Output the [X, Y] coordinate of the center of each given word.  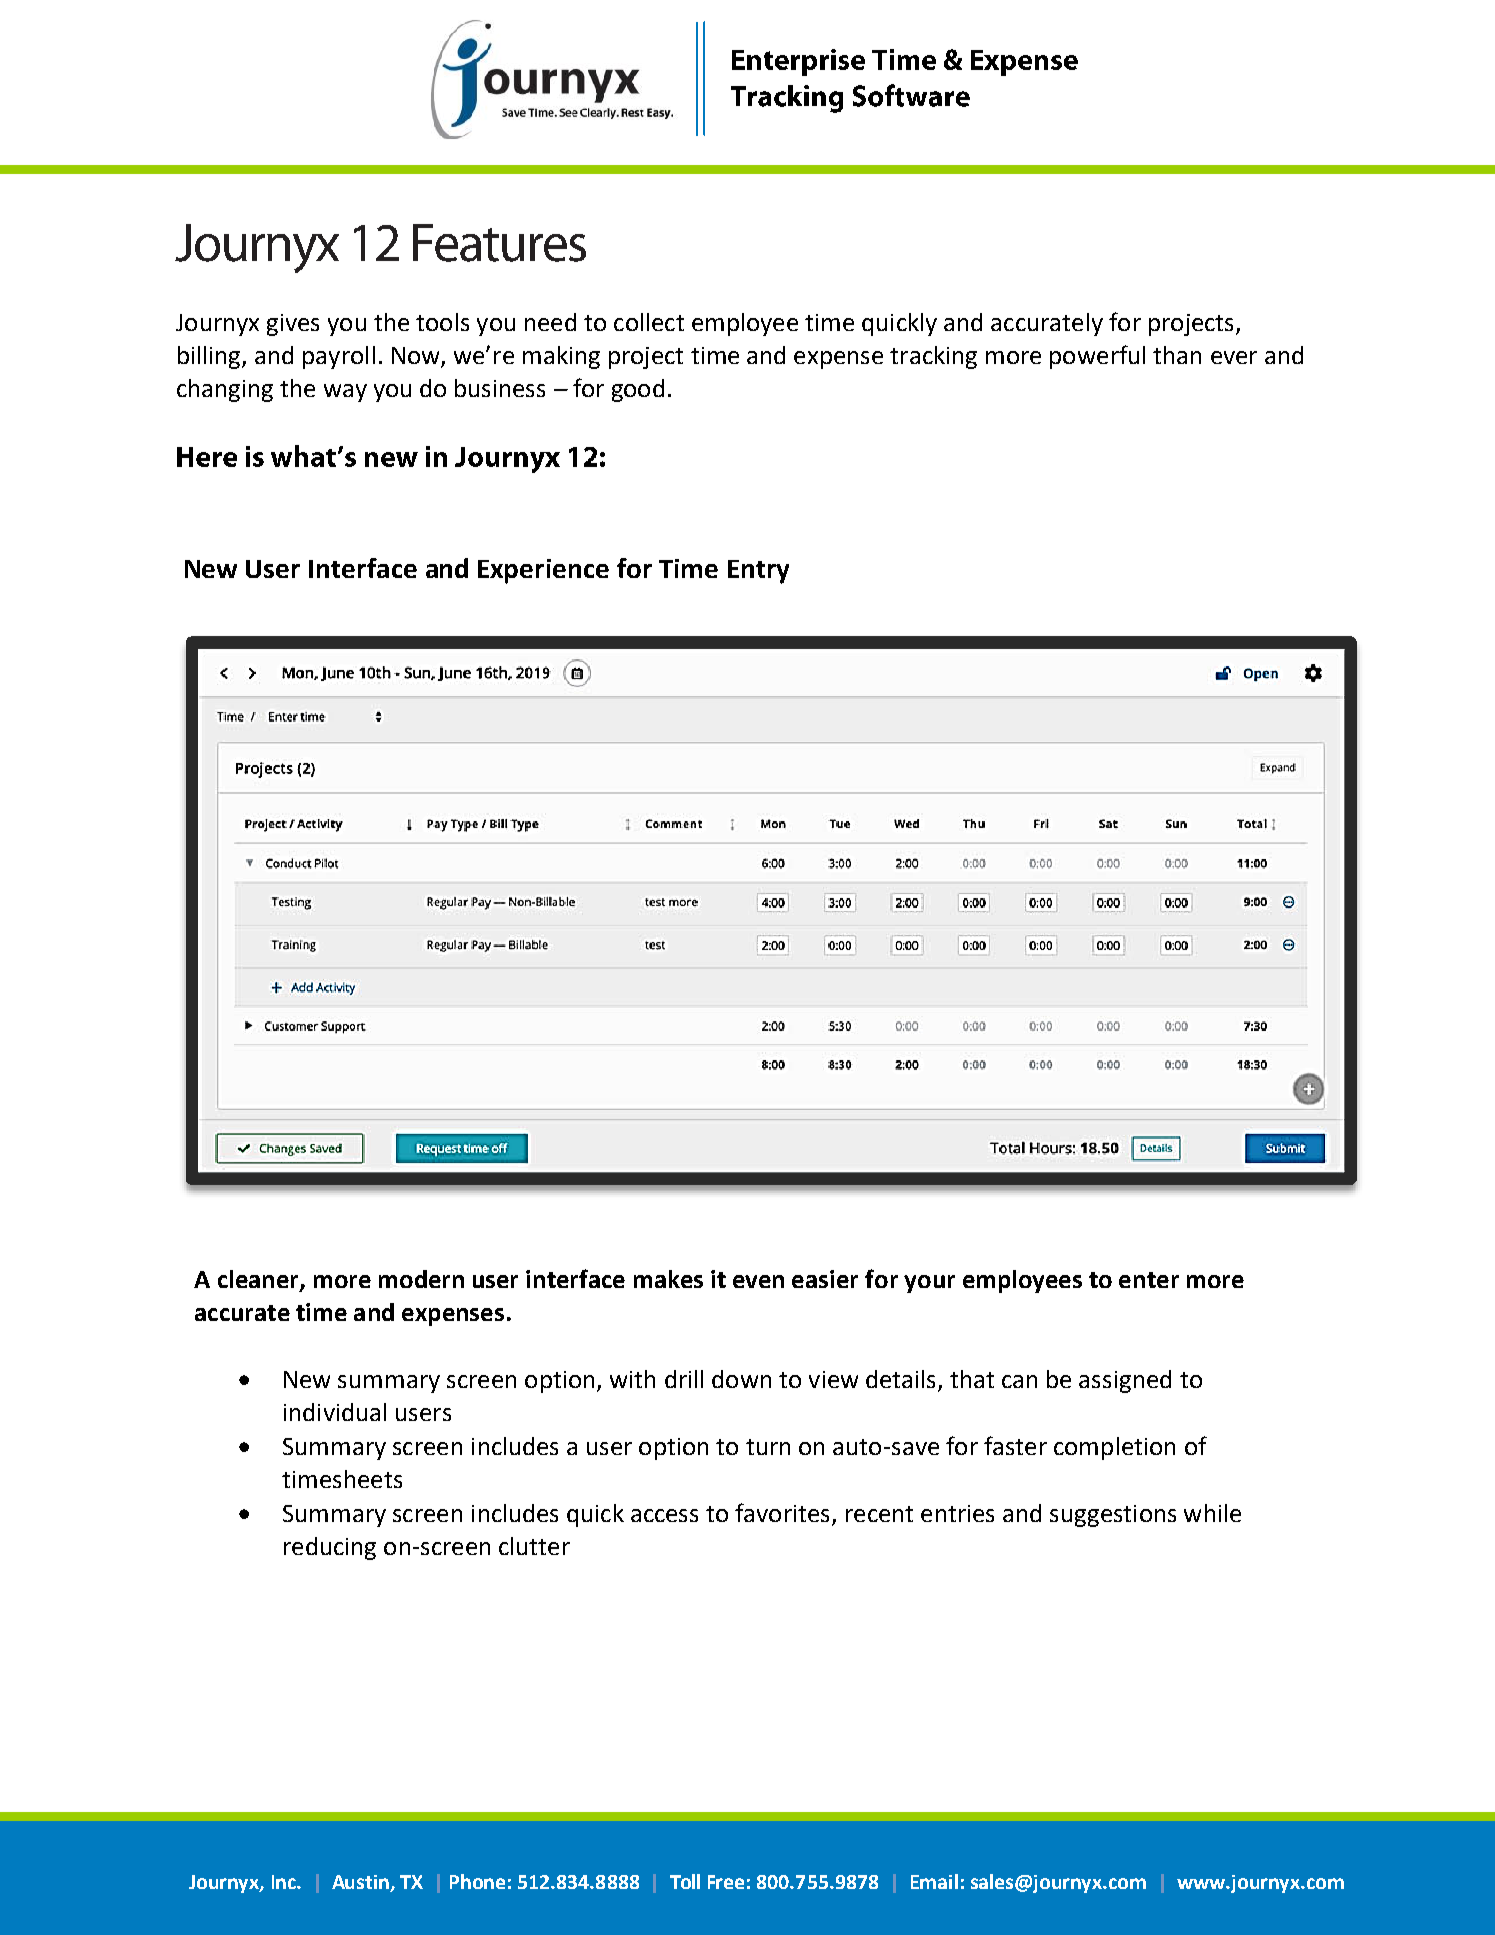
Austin [361, 1883]
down [741, 1379]
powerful [1097, 357]
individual [335, 1412]
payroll [339, 357]
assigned [1125, 1381]
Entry [758, 572]
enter [1149, 1280]
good [638, 390]
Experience [543, 571]
